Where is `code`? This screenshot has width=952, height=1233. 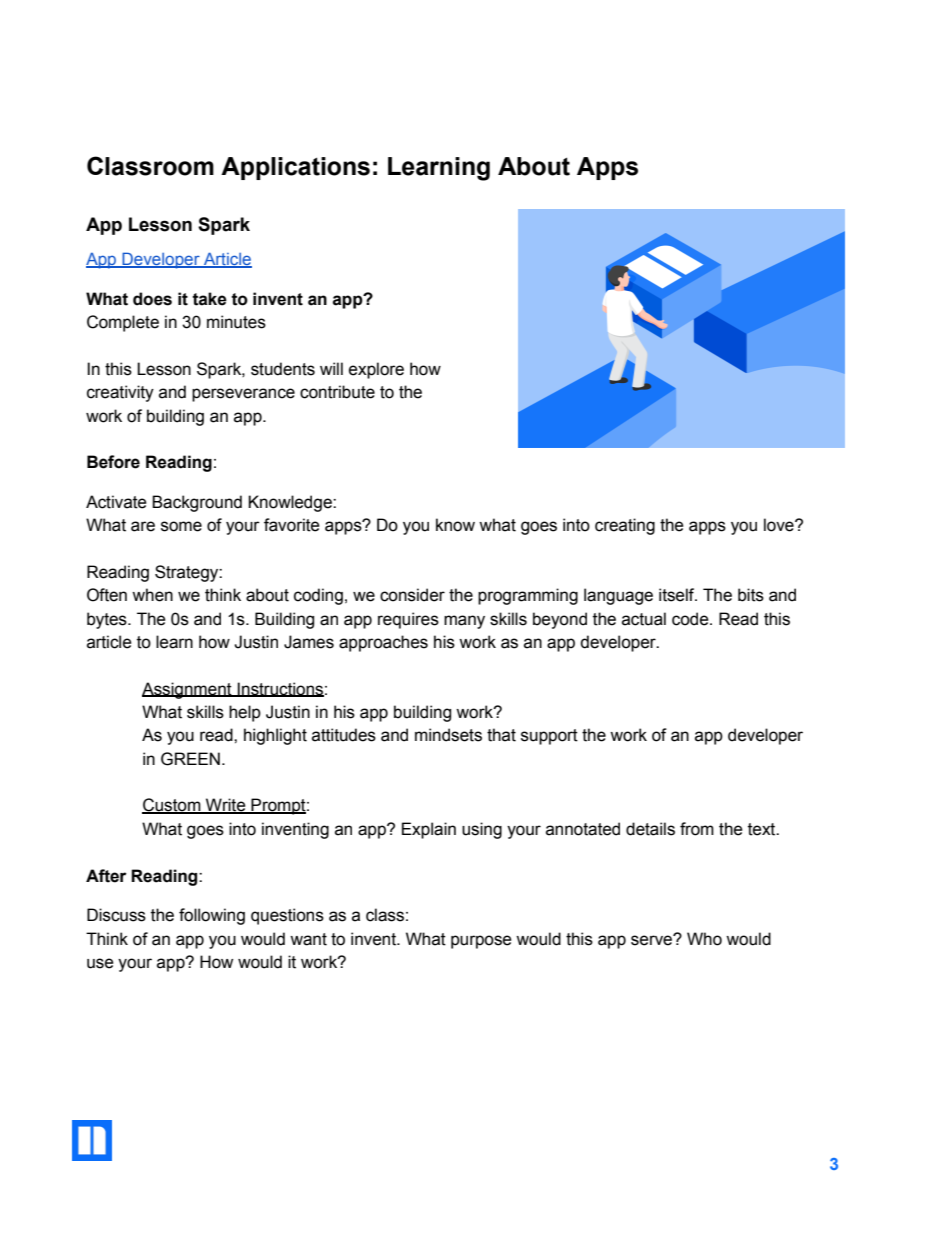
code is located at coordinates (691, 619).
